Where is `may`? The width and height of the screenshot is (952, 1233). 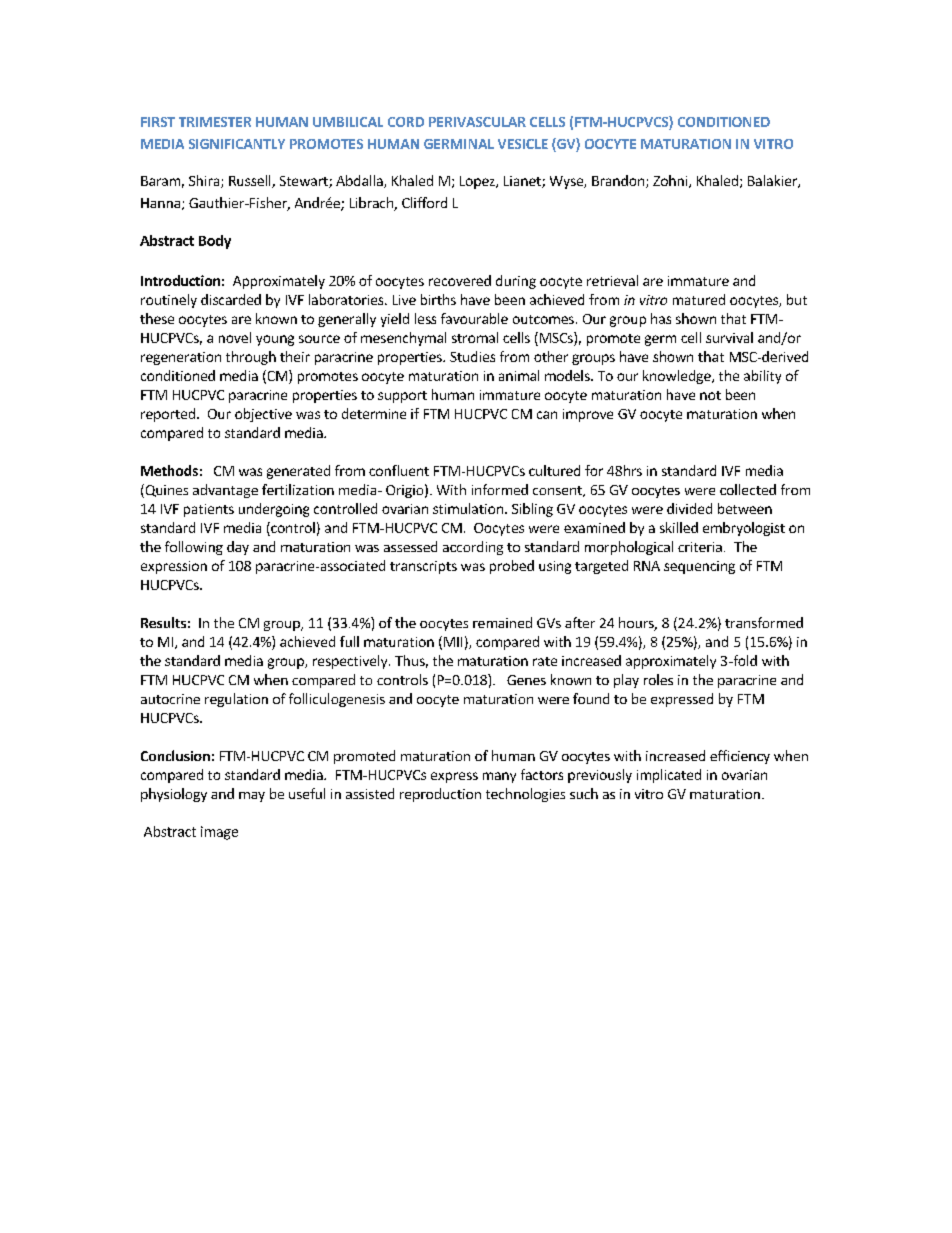
may is located at coordinates (252, 797).
